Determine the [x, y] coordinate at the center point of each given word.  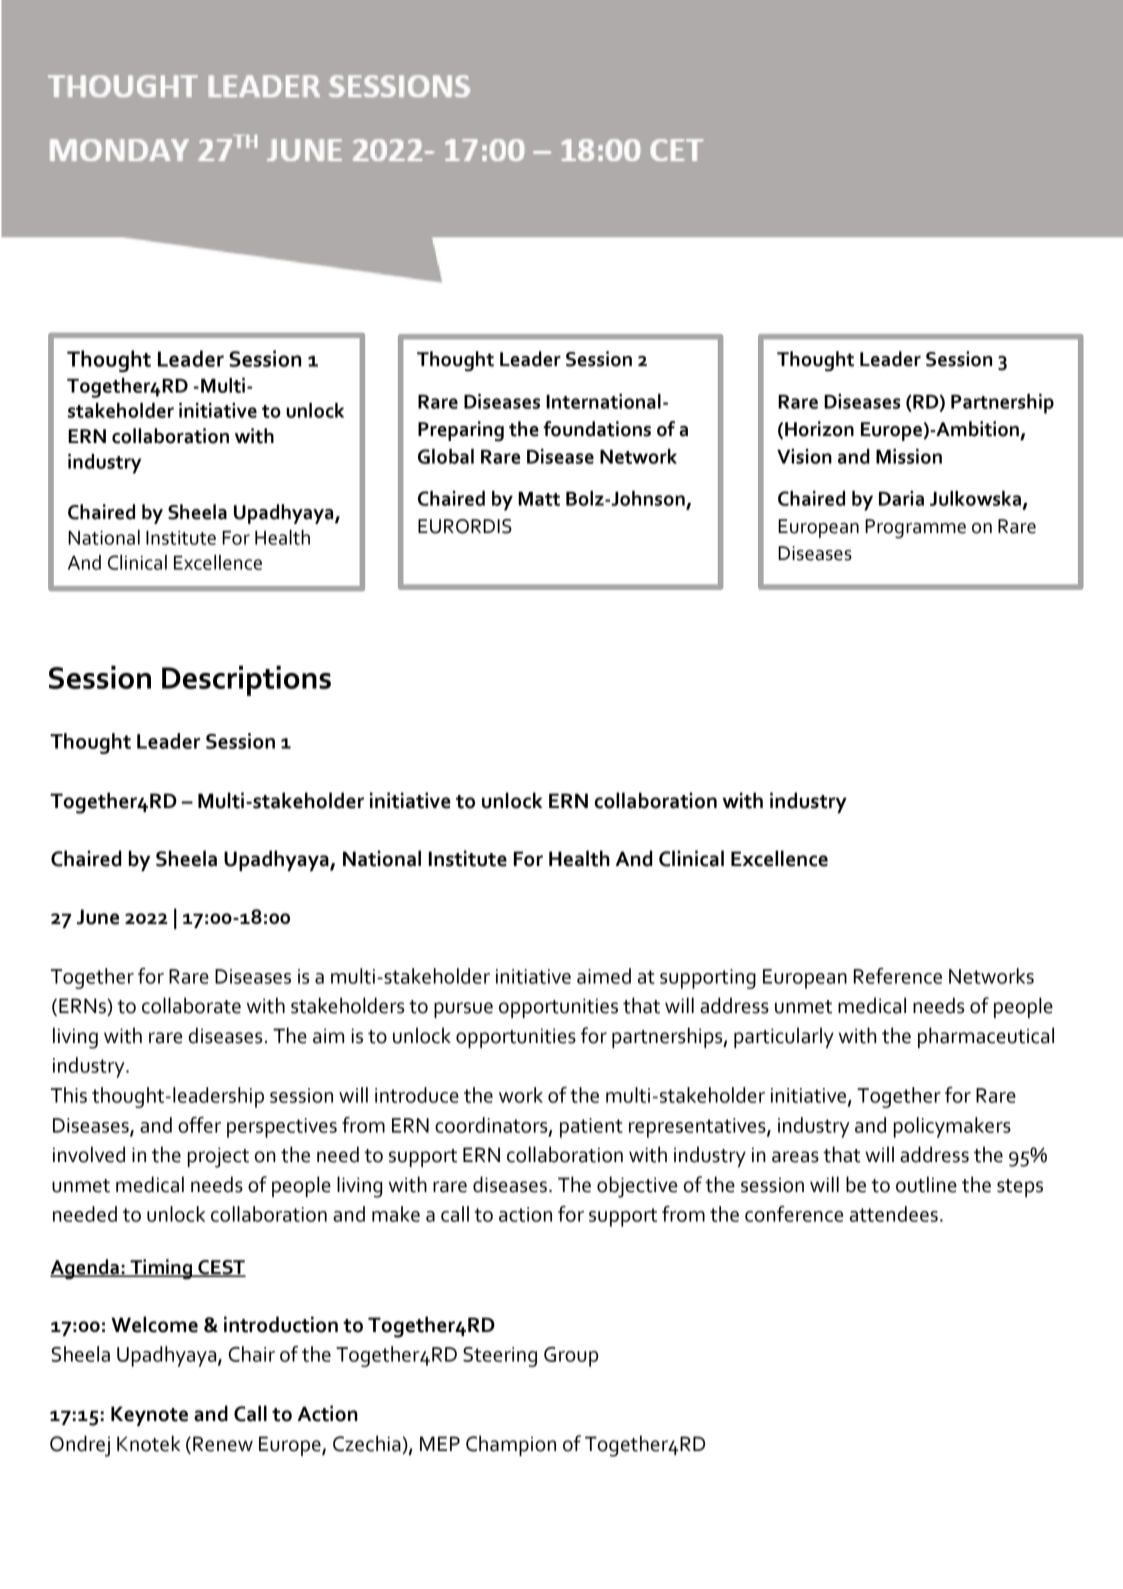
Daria [901, 498]
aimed [604, 976]
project [218, 1157]
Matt [539, 499]
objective [637, 1187]
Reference [898, 976]
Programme [915, 529]
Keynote [149, 1416]
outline [926, 1184]
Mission [909, 456]
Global [446, 456]
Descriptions [246, 680]
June [98, 917]
